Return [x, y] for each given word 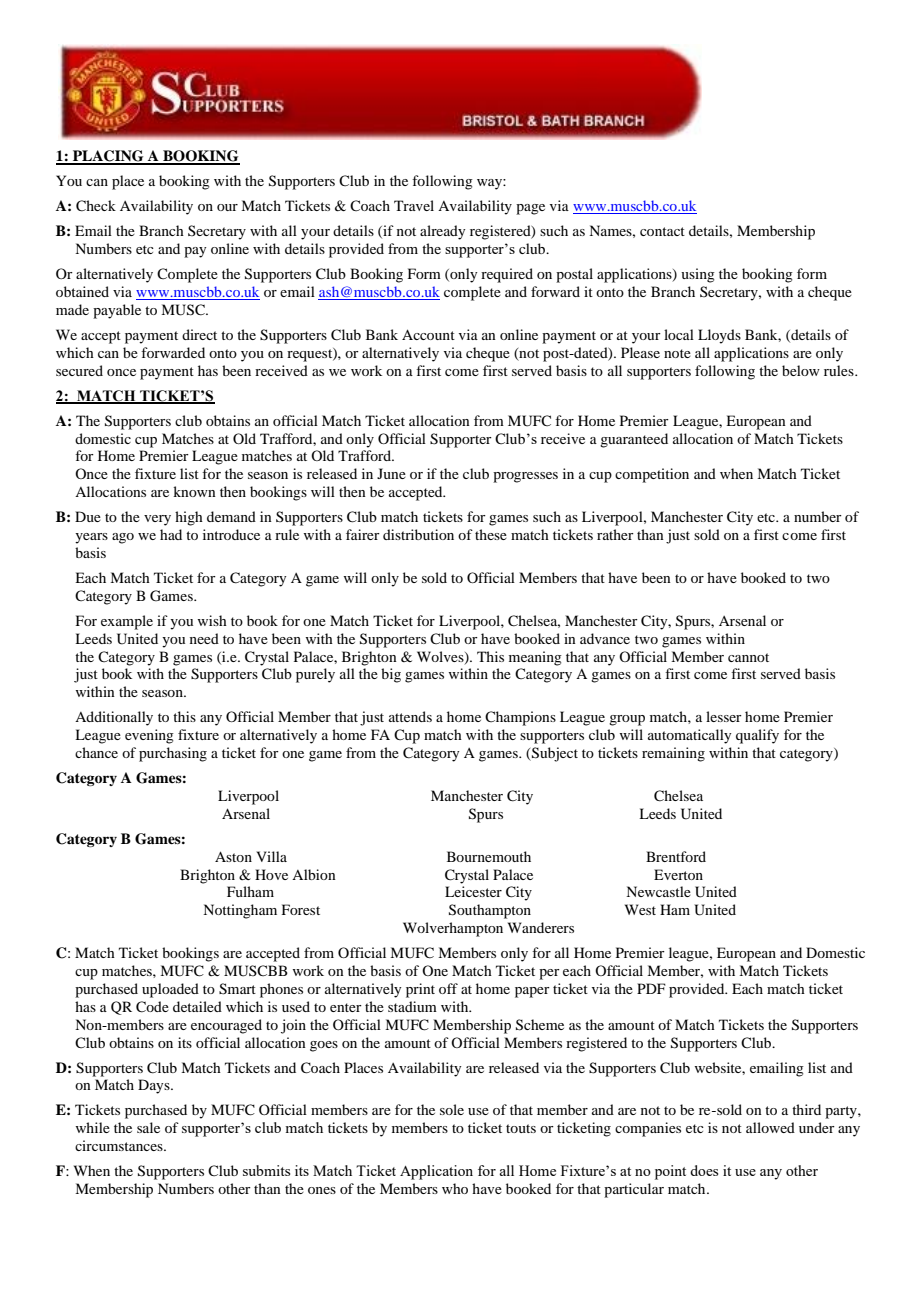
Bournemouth [489, 856]
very [157, 520]
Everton [678, 874]
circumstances [120, 1145]
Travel [414, 205]
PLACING [108, 157]
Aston [233, 856]
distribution [418, 534]
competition [652, 475]
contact [662, 231]
